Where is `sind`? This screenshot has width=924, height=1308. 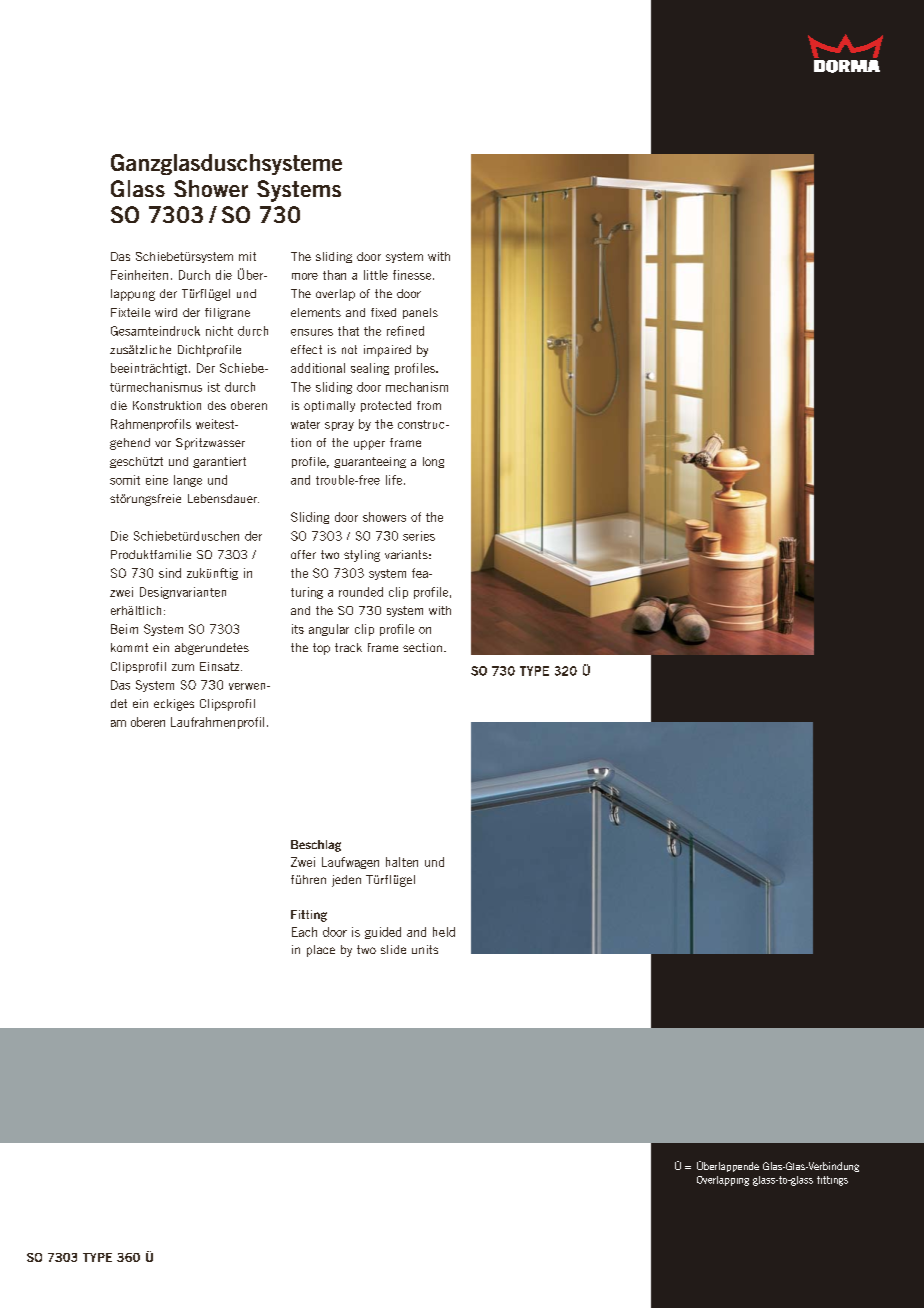 sind is located at coordinates (170, 573).
